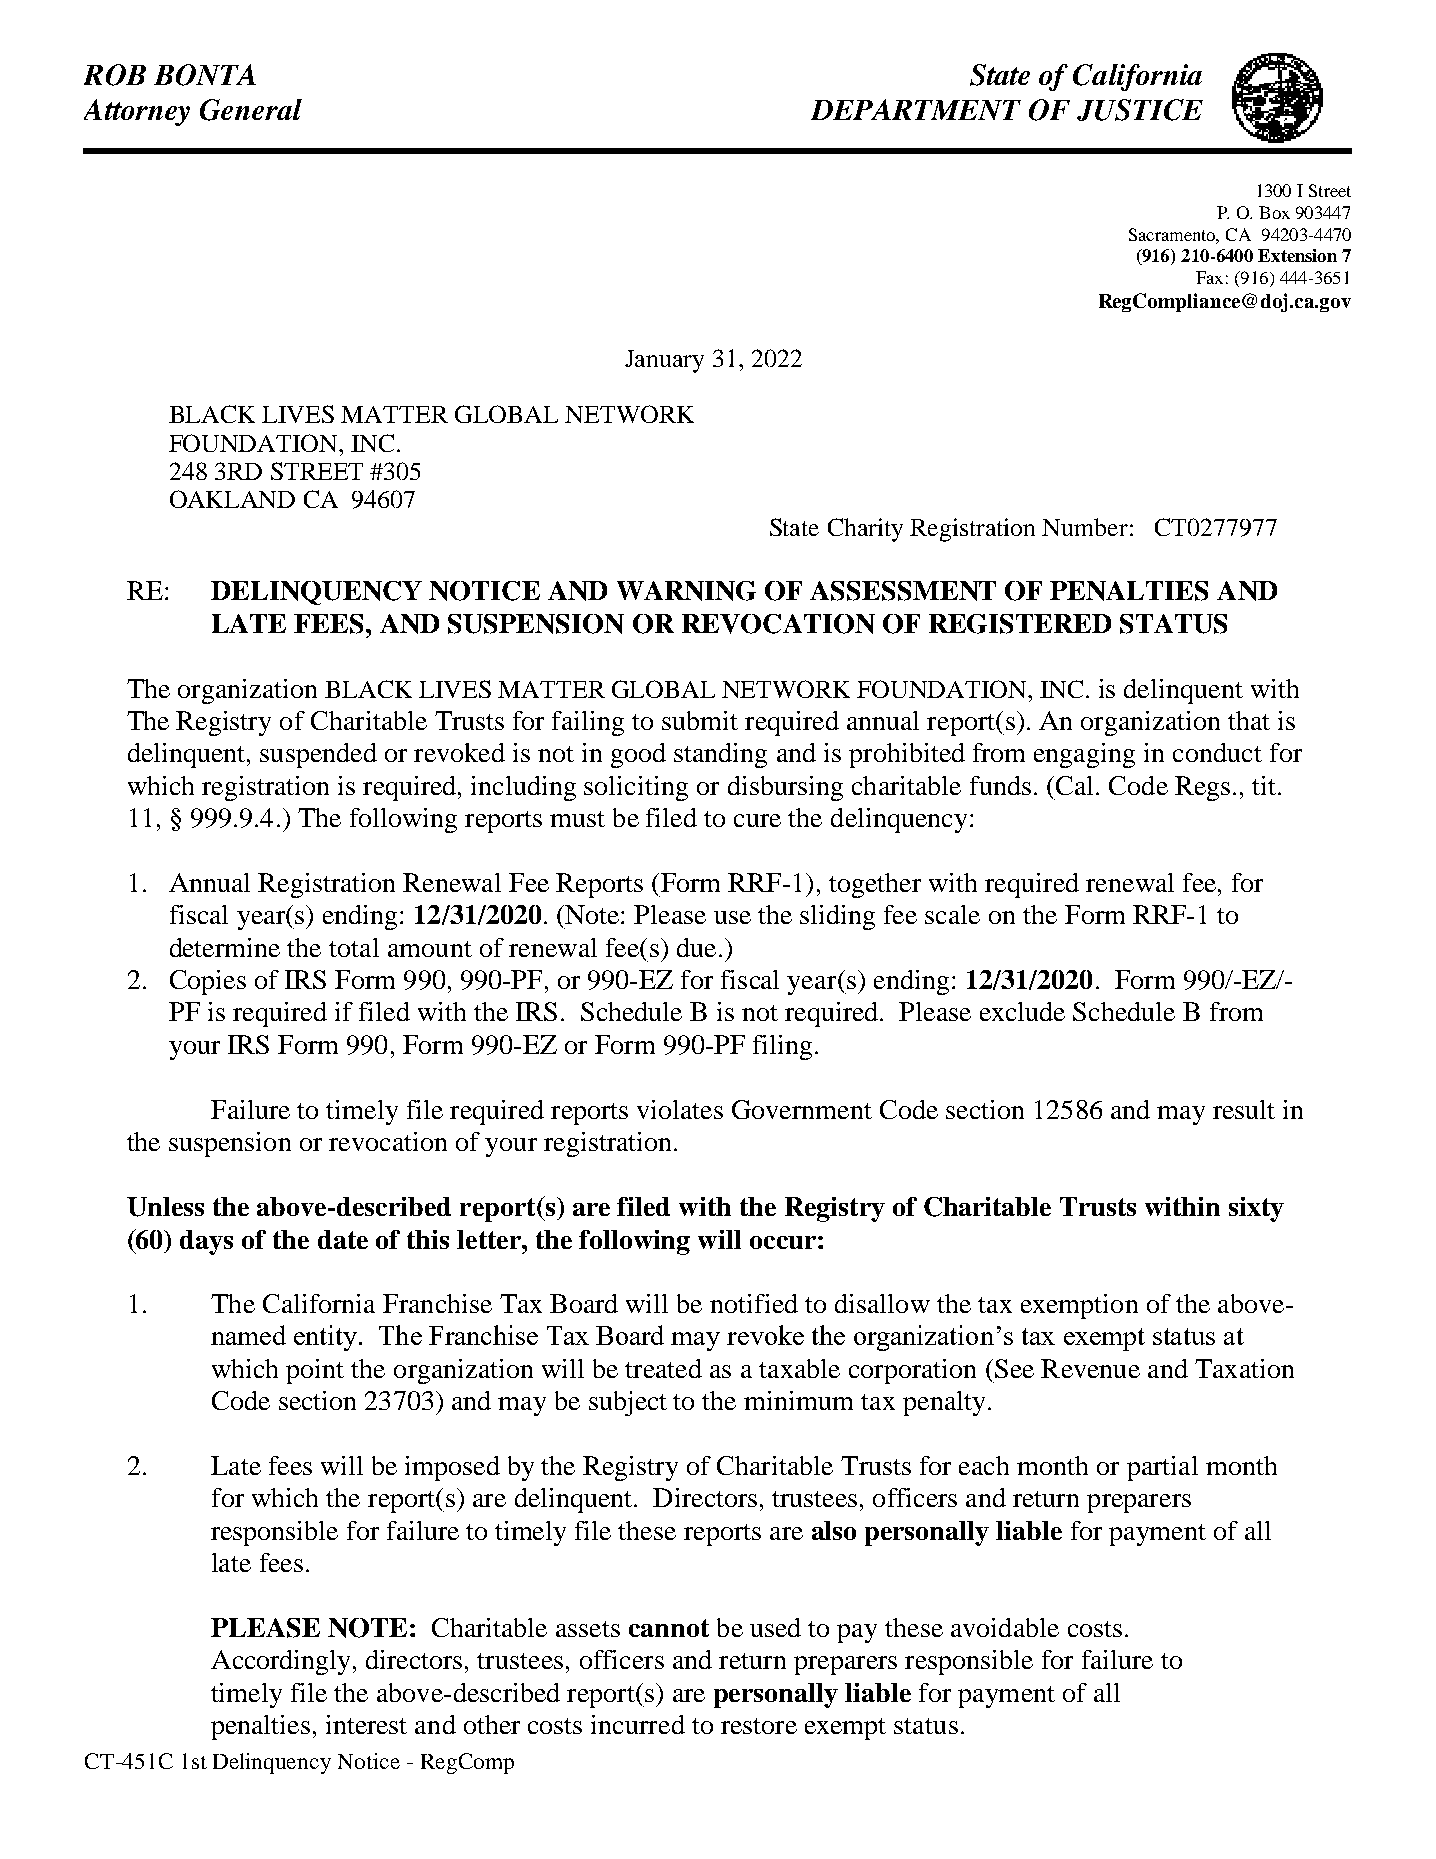 The width and height of the page is (1436, 1859). What do you see at coordinates (720, 755) in the page?
I see `standing` at bounding box center [720, 755].
